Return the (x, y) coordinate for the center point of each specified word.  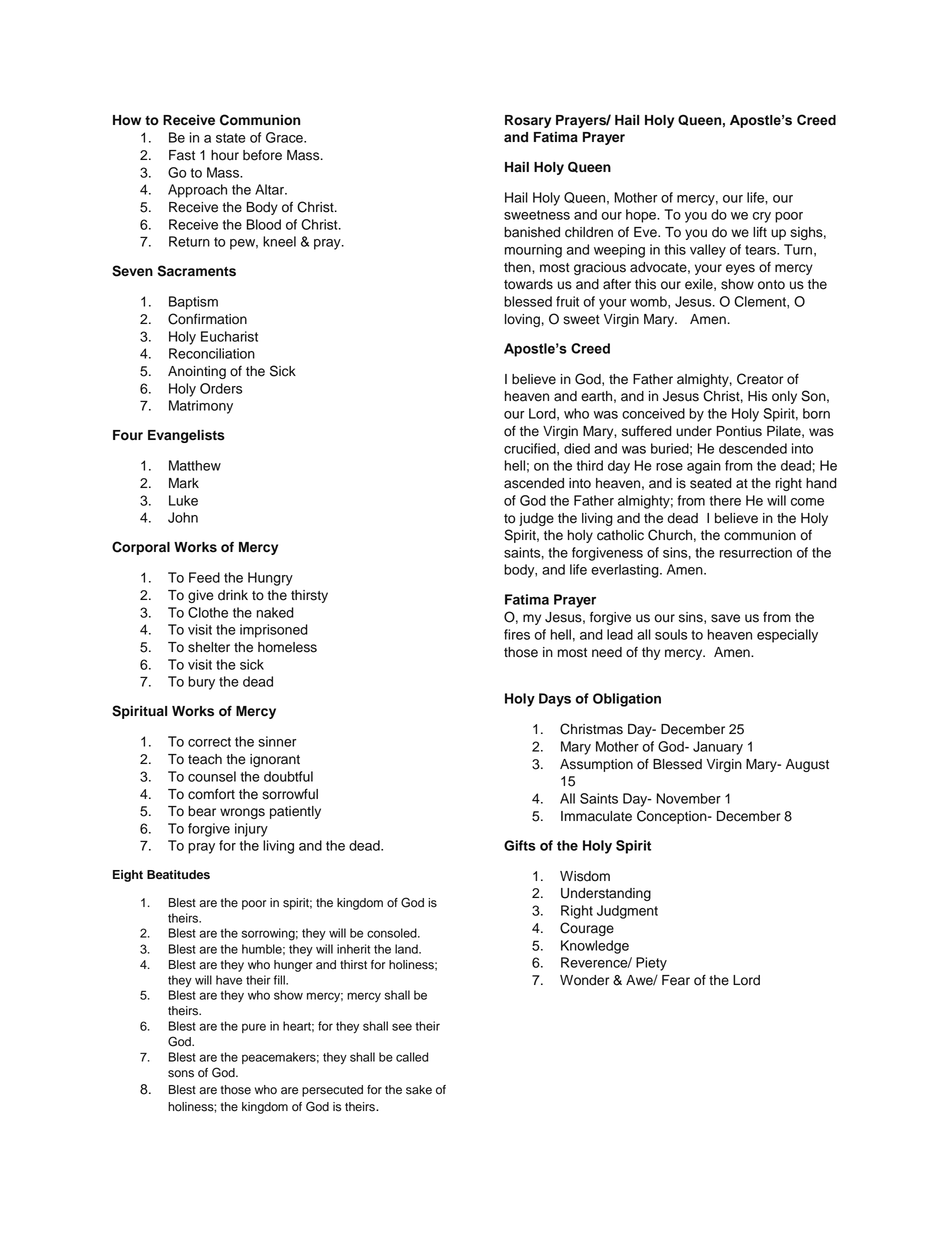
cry (762, 217)
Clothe (208, 612)
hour (225, 155)
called (412, 1057)
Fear (676, 980)
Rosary (528, 121)
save (725, 618)
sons (181, 1074)
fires (517, 634)
